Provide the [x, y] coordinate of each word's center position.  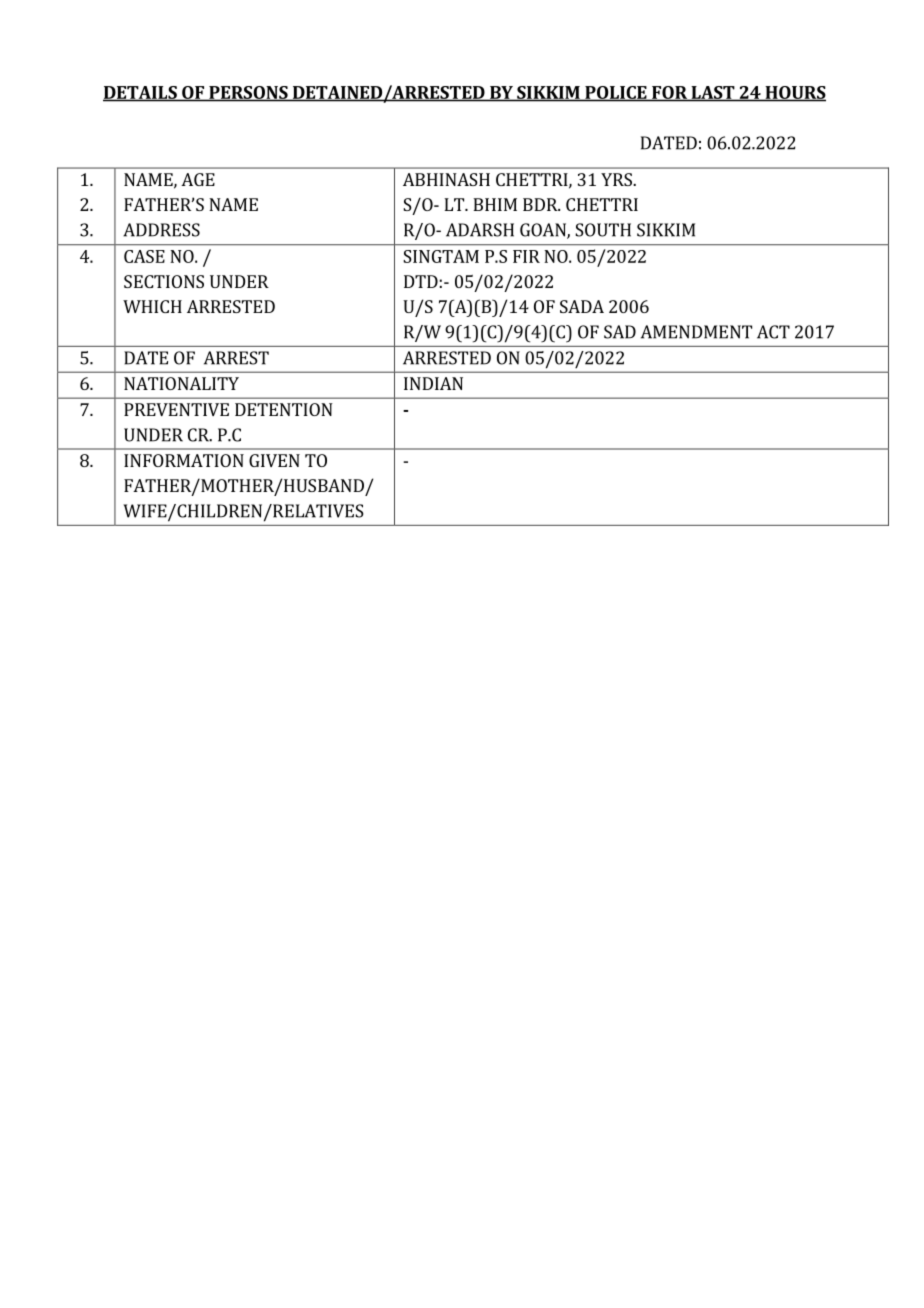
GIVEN [274, 460]
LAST [712, 93]
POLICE [616, 93]
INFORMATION [184, 460]
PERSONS [248, 93]
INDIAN [433, 383]
